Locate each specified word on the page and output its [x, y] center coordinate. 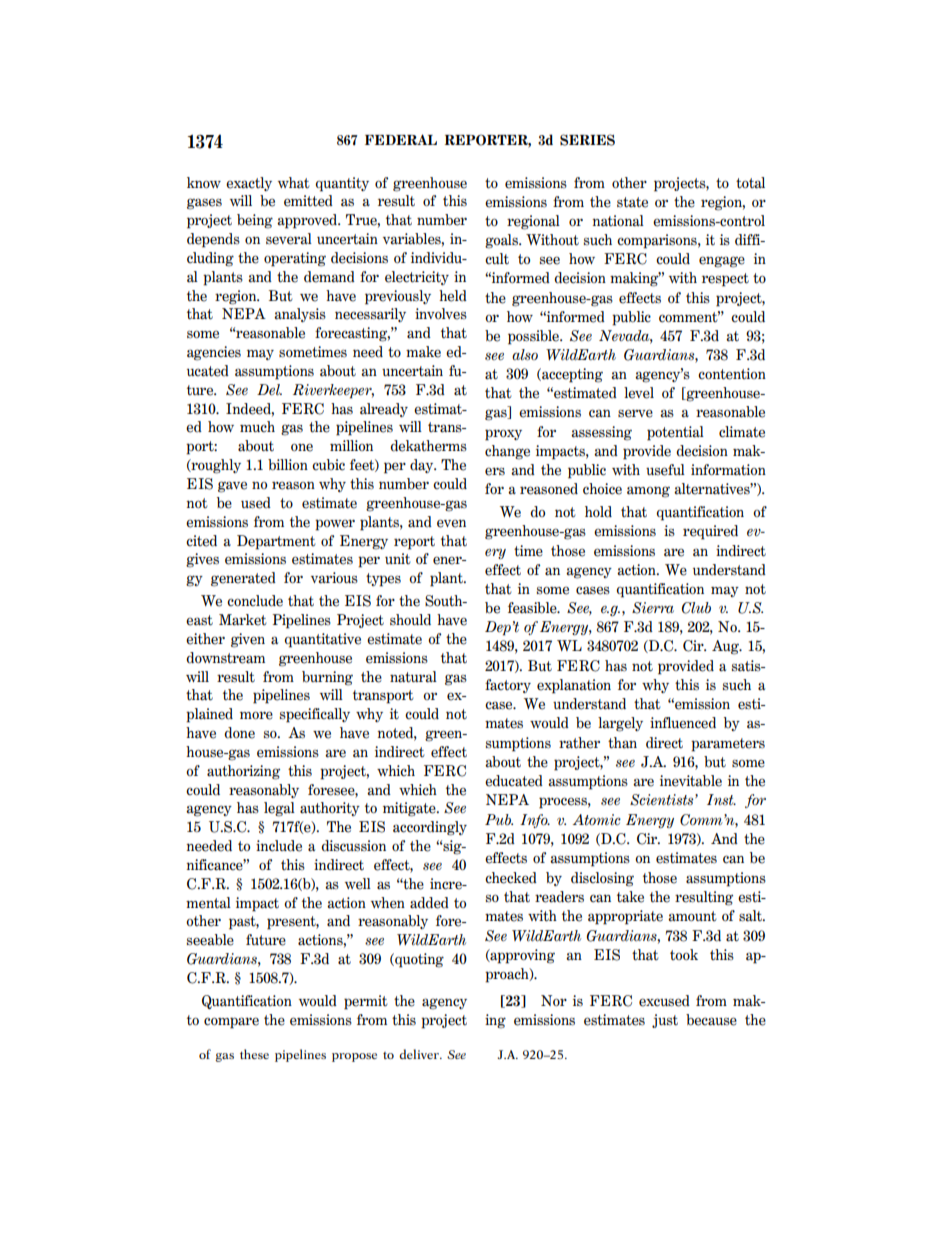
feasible [533, 608]
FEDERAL [401, 139]
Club [696, 608]
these [254, 1054]
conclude [255, 601]
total [750, 183]
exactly [249, 184]
